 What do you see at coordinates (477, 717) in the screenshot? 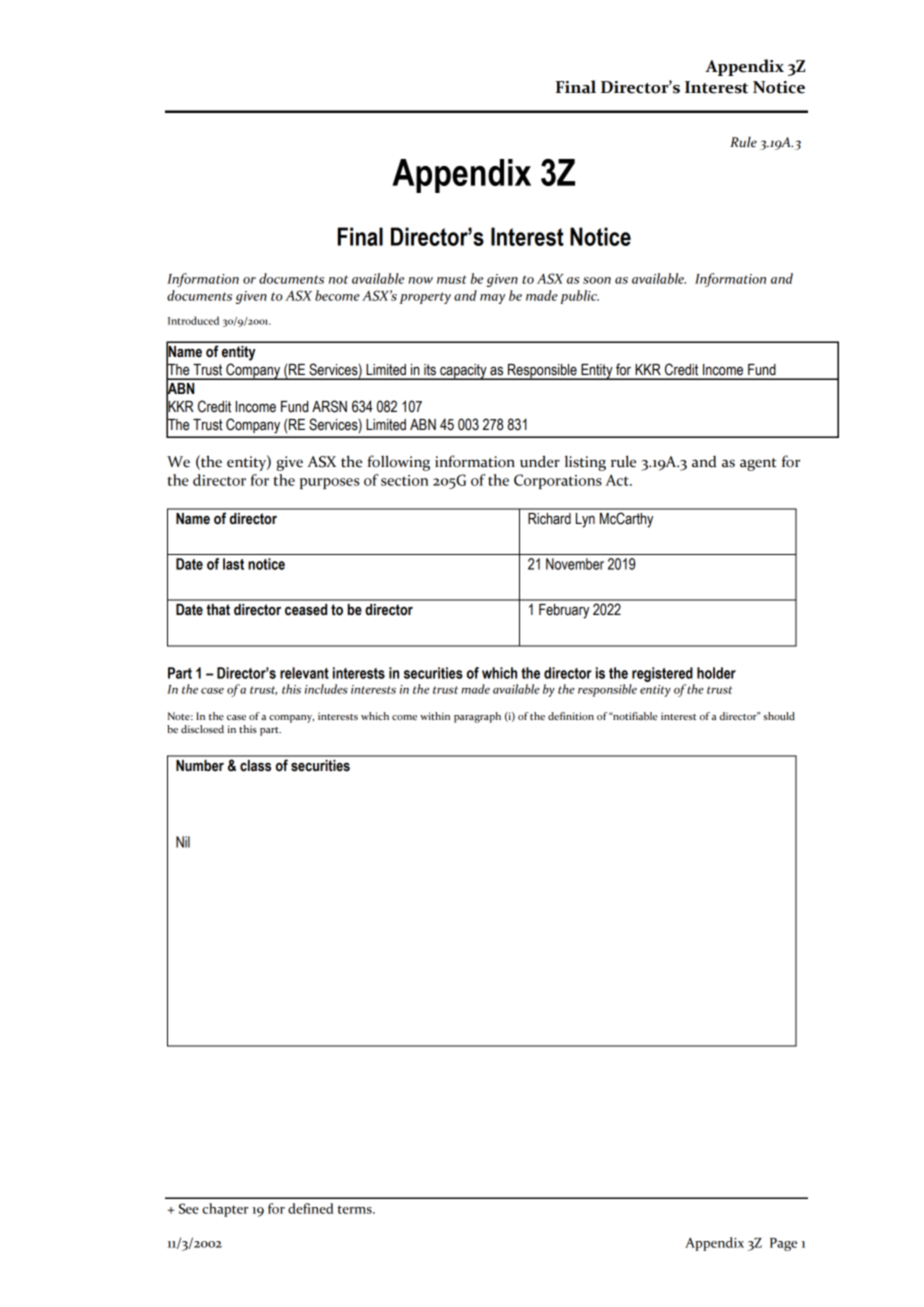
I see `paragraph` at bounding box center [477, 717].
